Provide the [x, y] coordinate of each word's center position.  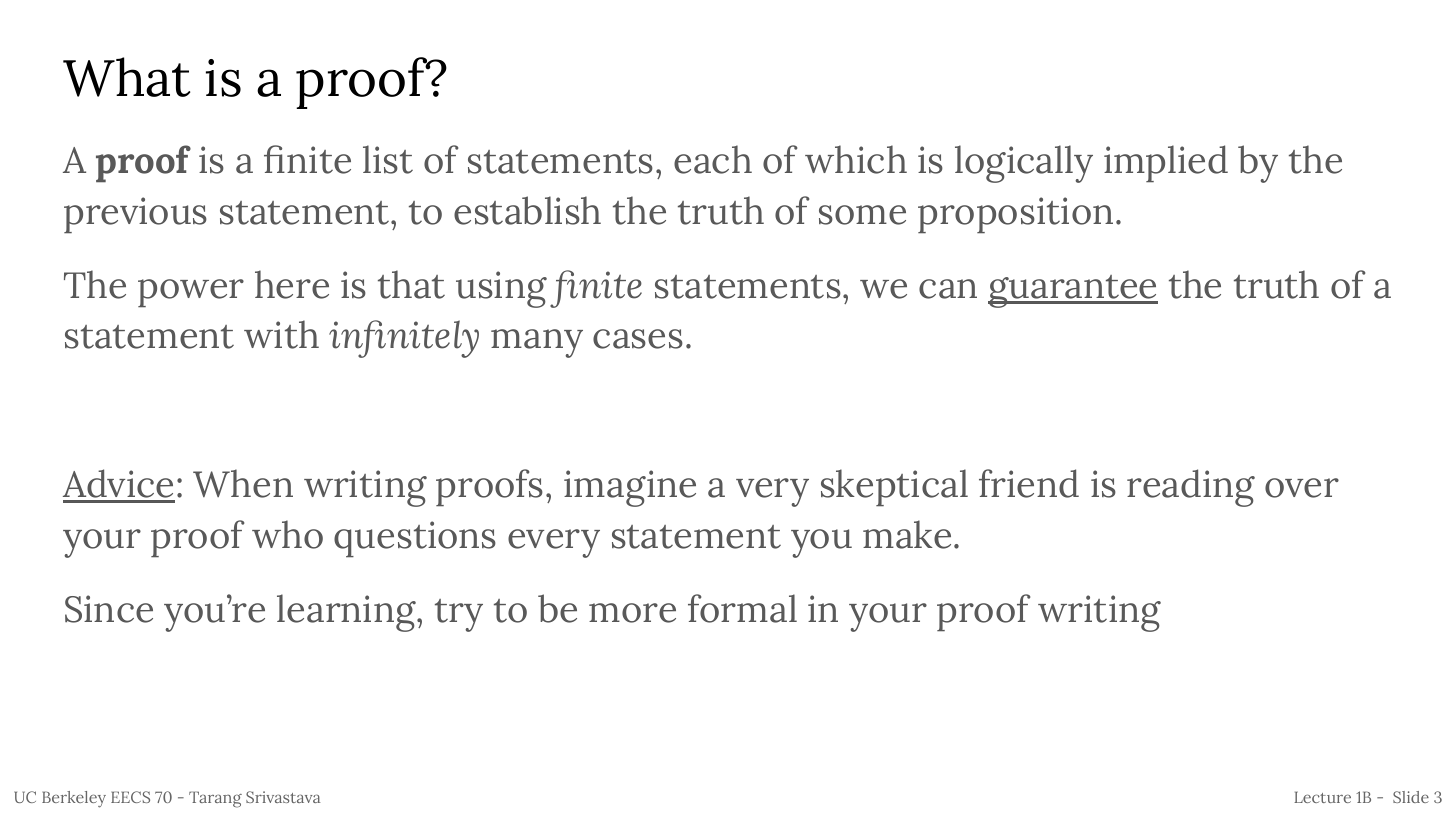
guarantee [1073, 291]
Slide [1411, 797]
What [126, 77]
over [1302, 488]
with [281, 334]
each [713, 159]
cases [638, 339]
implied [1166, 164]
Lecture [1322, 797]
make [907, 534]
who [287, 534]
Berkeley [74, 799]
